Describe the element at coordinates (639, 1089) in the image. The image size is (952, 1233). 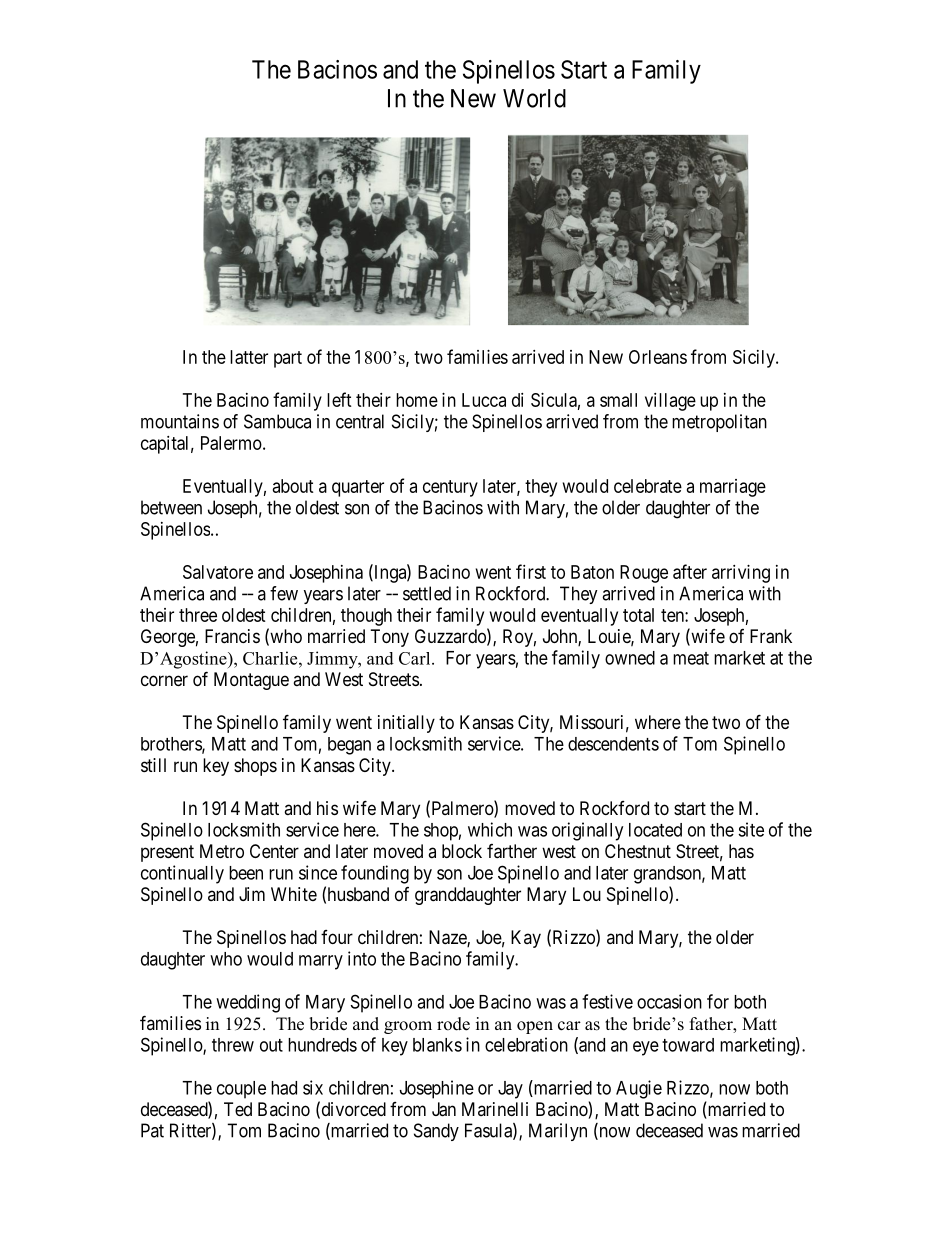
I see `Augie` at that location.
